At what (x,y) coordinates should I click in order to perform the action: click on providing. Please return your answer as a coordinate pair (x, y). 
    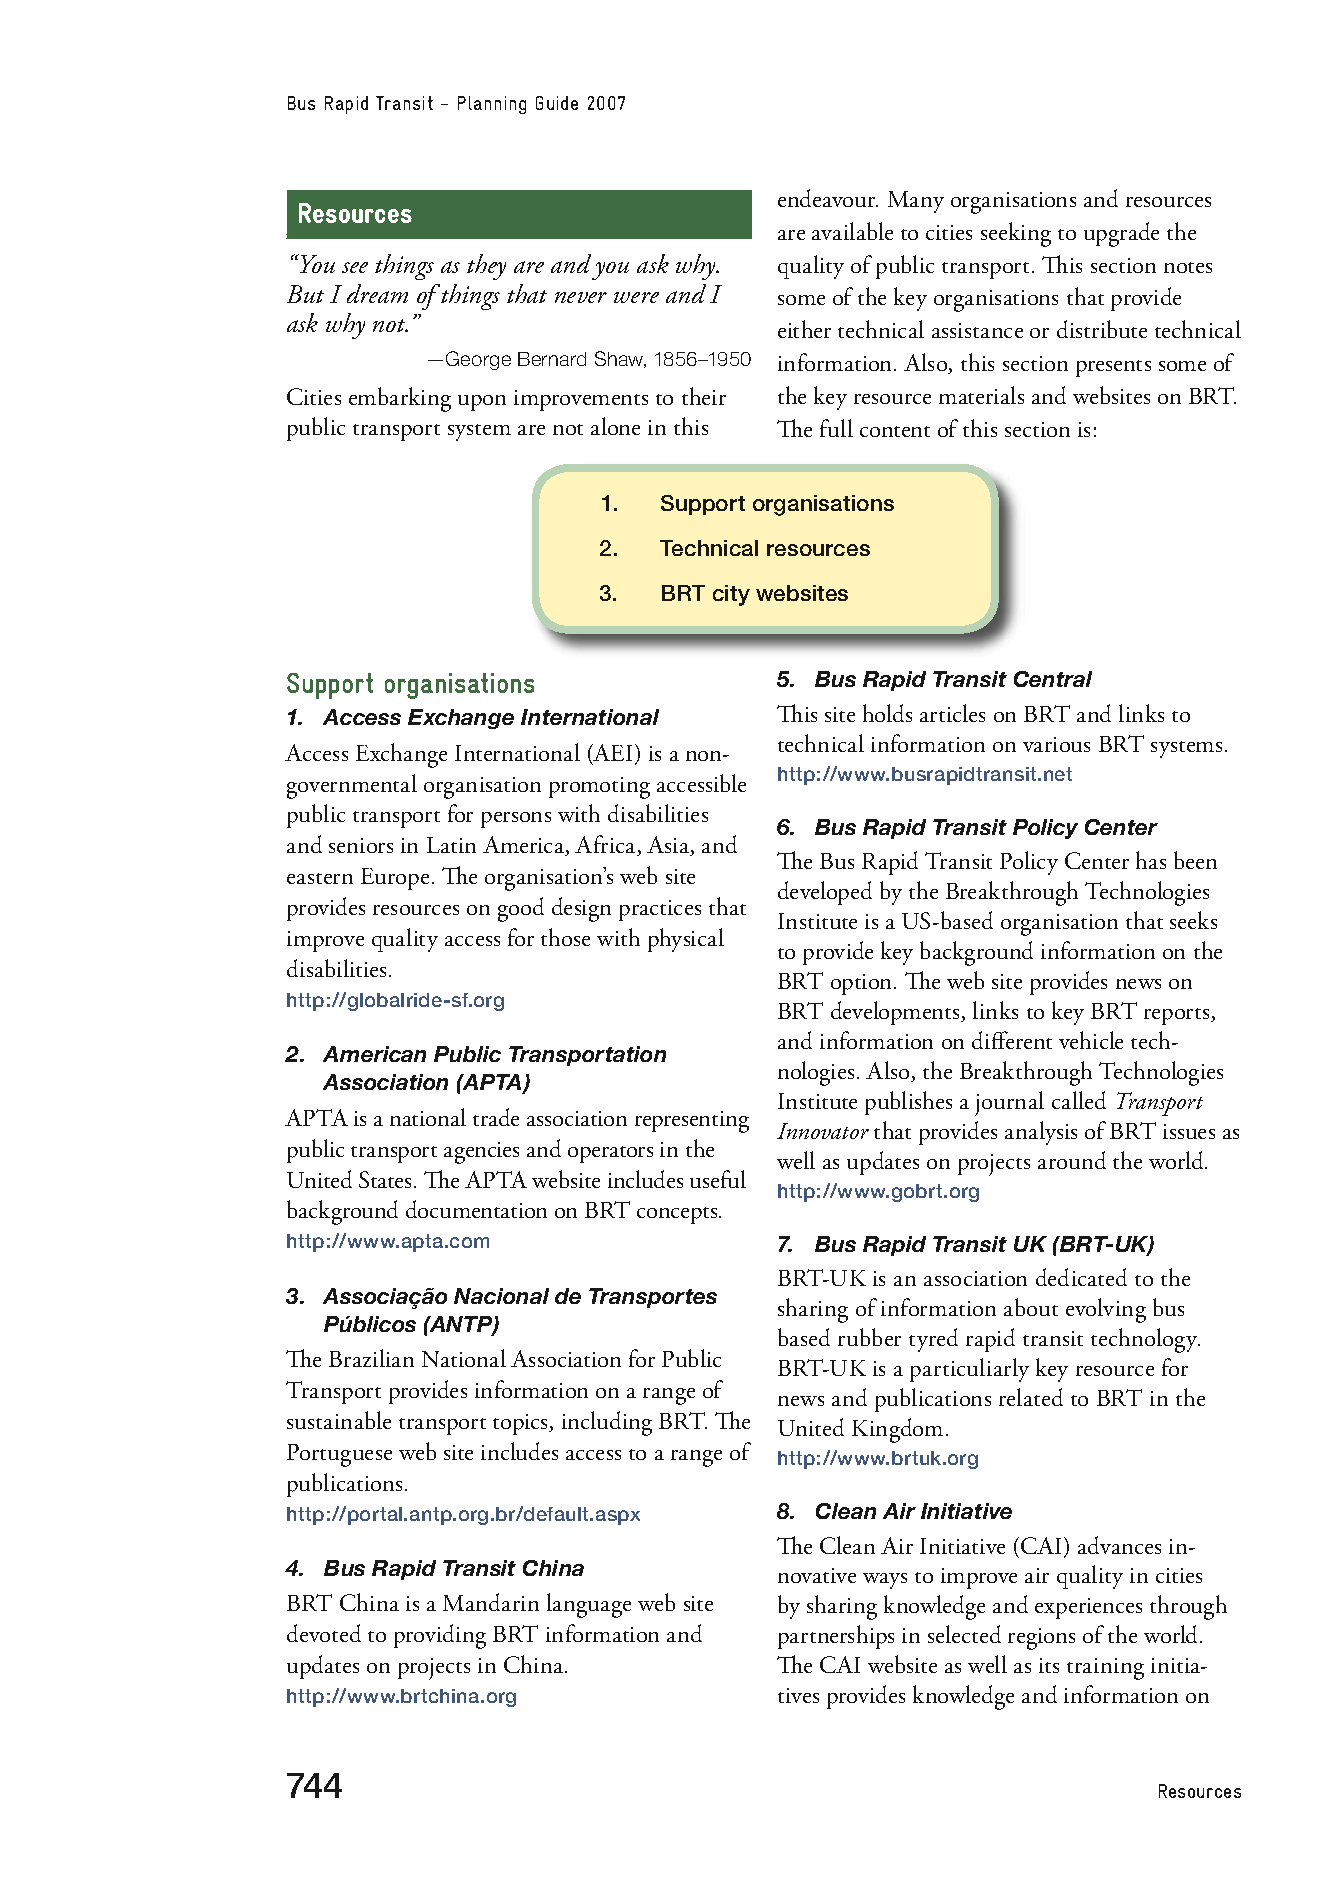
    Looking at the image, I should click on (440, 1636).
